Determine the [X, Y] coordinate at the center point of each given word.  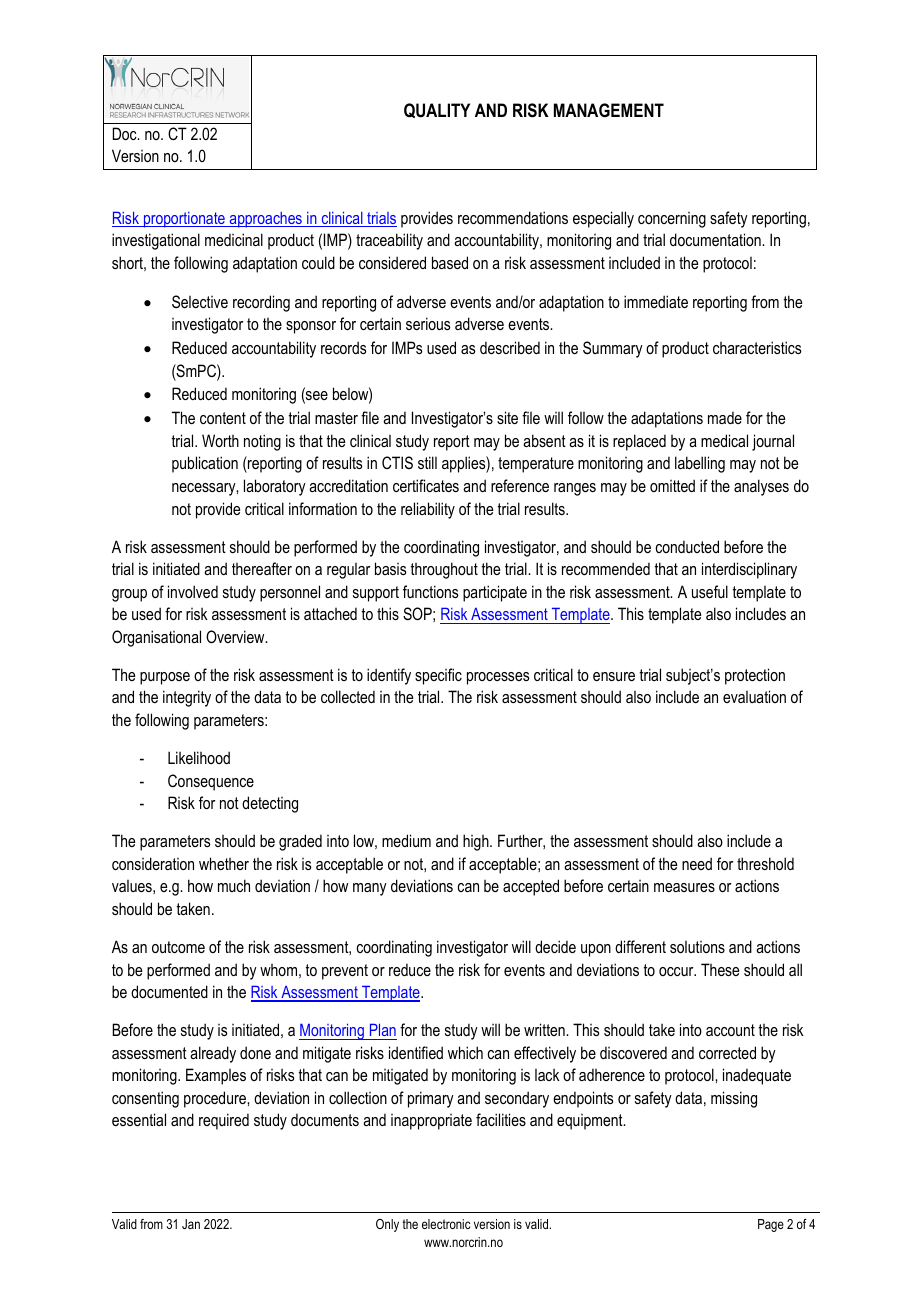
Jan [191, 1224]
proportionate [184, 220]
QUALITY [437, 110]
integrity [187, 698]
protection [755, 676]
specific [438, 676]
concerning [672, 220]
